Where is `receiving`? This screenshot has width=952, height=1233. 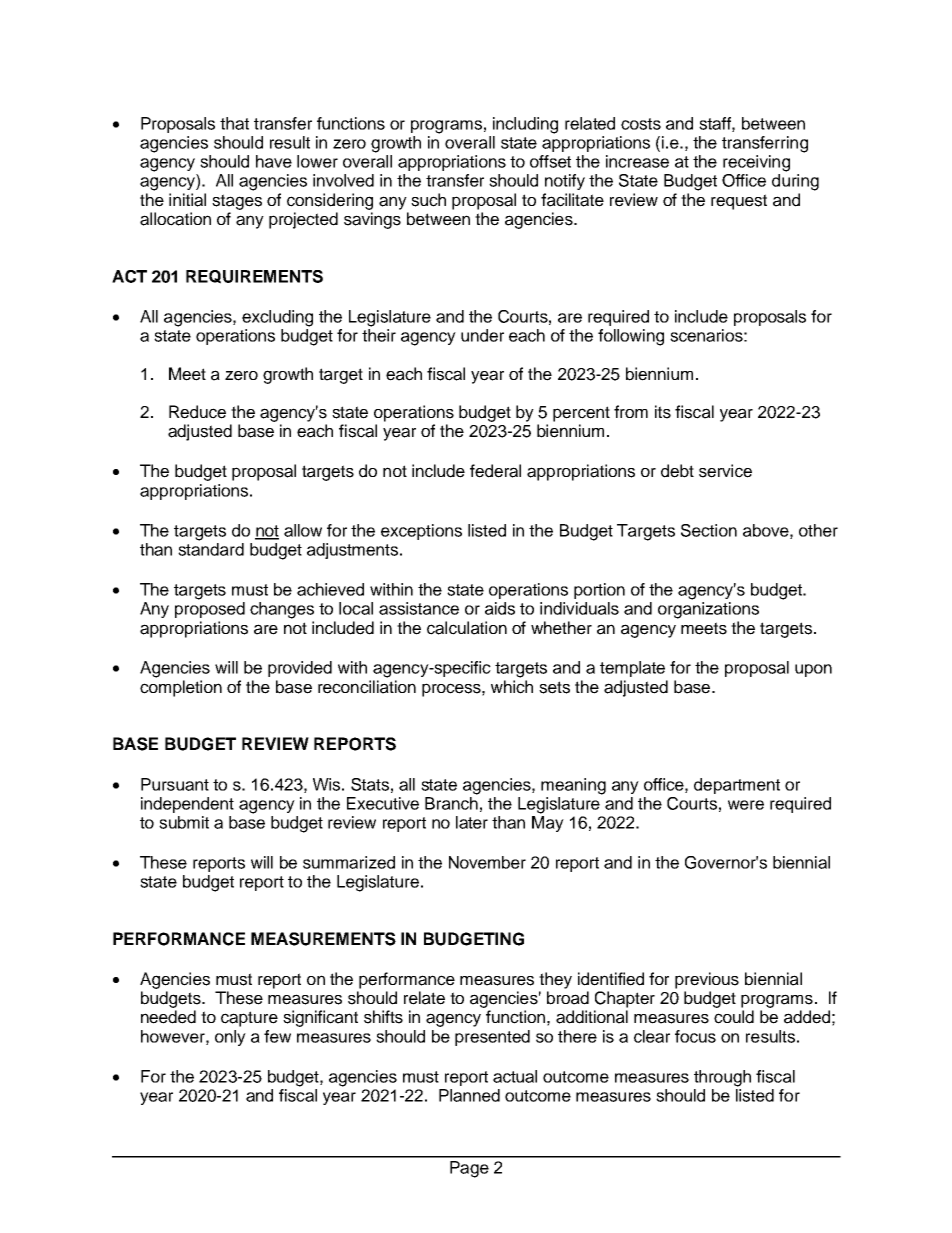
receiving is located at coordinates (756, 163).
